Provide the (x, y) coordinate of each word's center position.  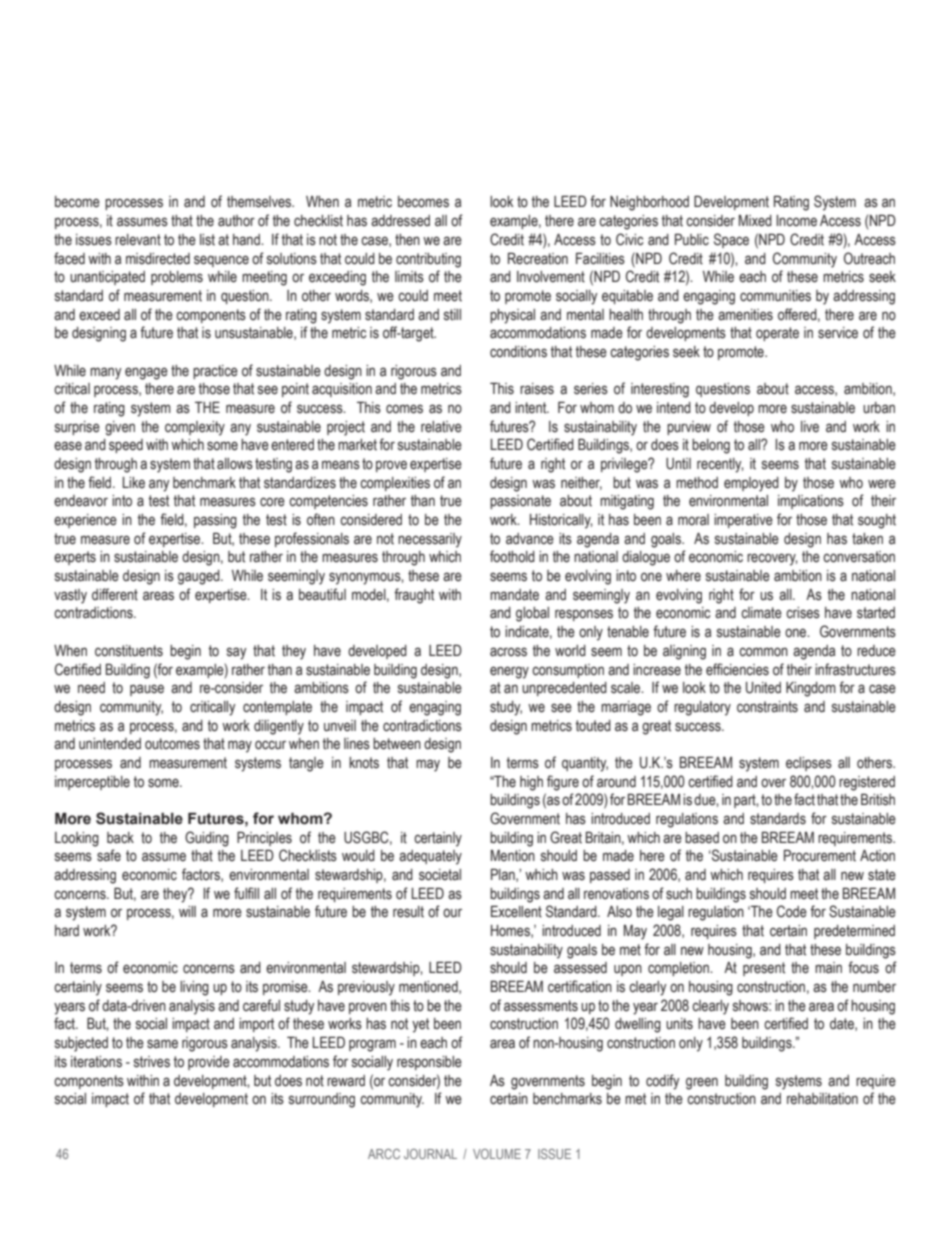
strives (152, 1062)
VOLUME (497, 1154)
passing (215, 521)
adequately (430, 857)
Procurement (820, 855)
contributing (428, 260)
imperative (743, 521)
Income (796, 221)
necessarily (430, 540)
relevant (138, 240)
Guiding (207, 839)
